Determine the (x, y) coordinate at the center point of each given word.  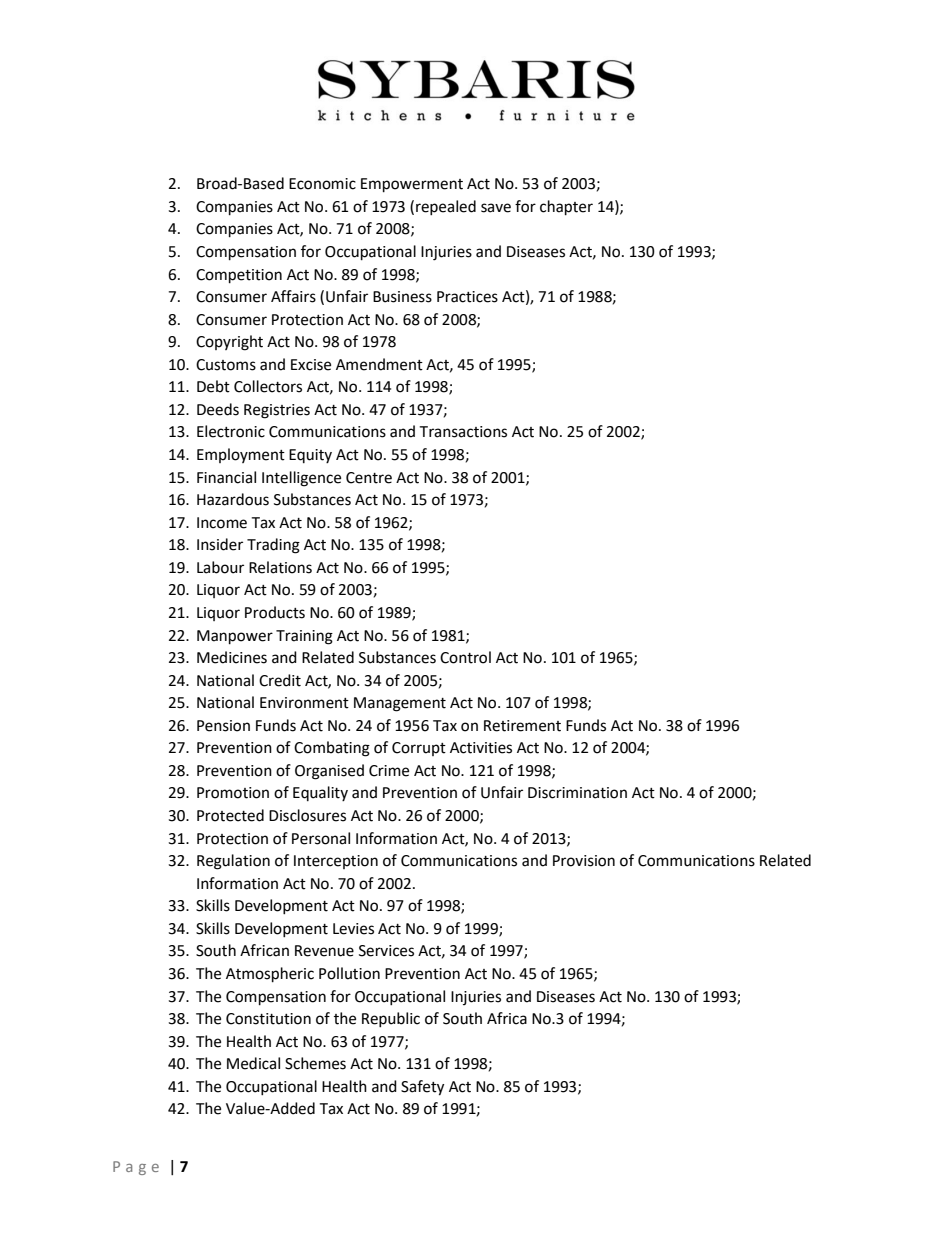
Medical (253, 1063)
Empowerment (412, 185)
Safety (422, 1088)
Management (400, 704)
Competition (239, 276)
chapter (566, 208)
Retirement (522, 726)
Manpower (235, 637)
